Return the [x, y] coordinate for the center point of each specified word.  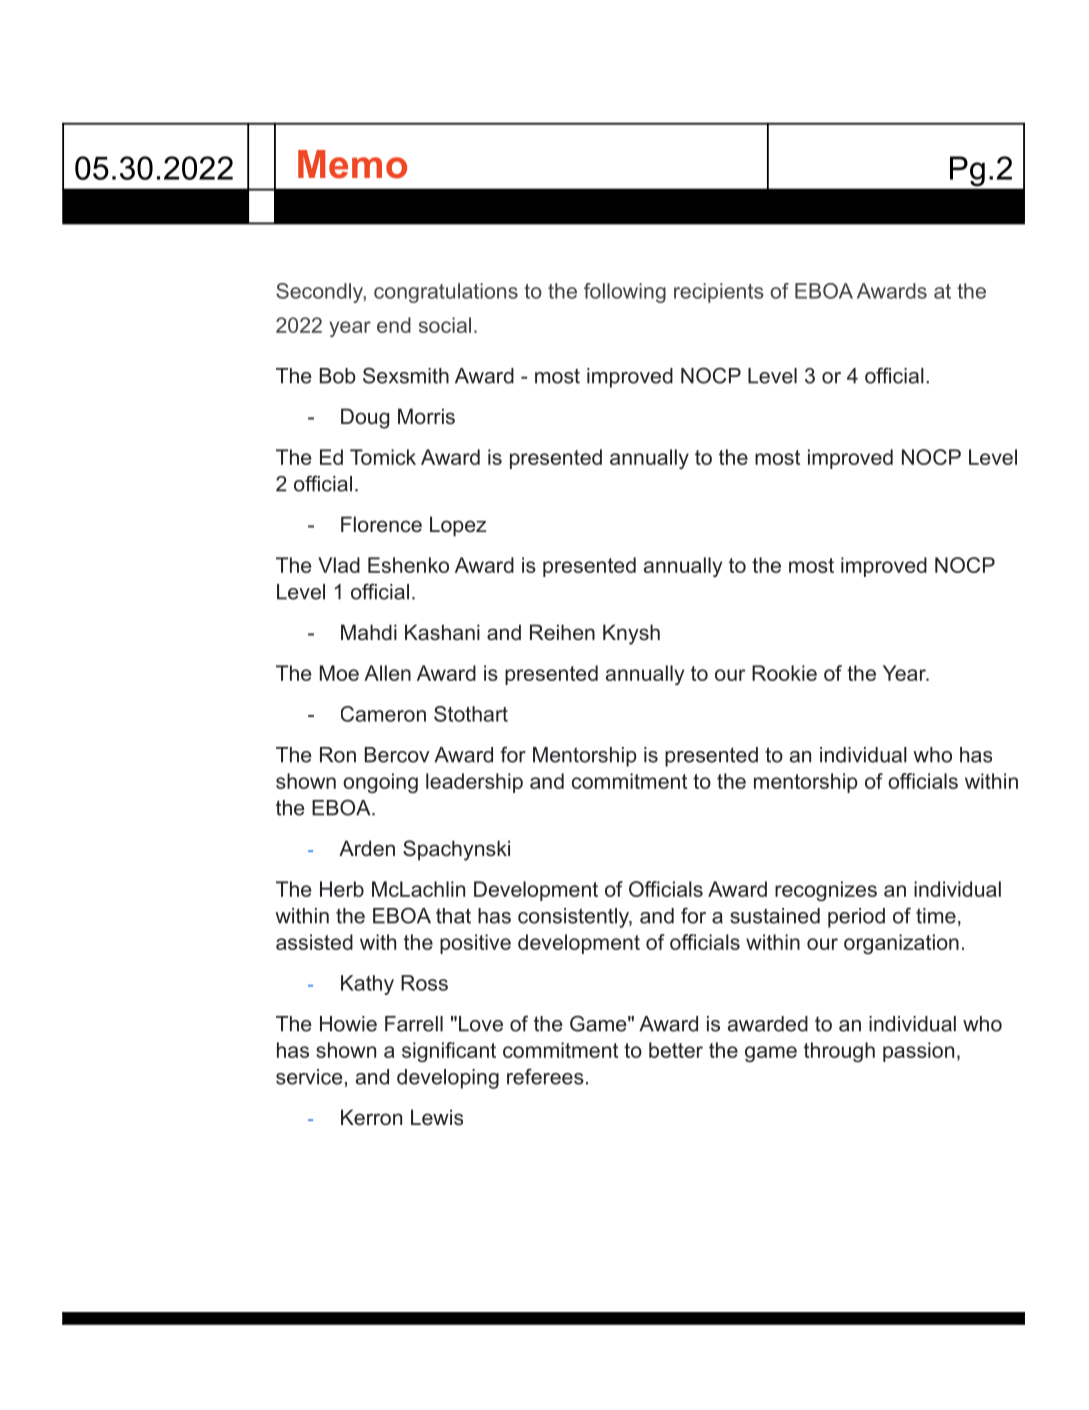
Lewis [437, 1117]
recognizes [826, 891]
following [625, 293]
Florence [381, 524]
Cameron [383, 714]
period [856, 918]
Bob [338, 376]
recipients [719, 293]
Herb [342, 889]
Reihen [562, 632]
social [445, 325]
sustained [775, 916]
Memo [352, 164]
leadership [474, 783]
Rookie [784, 673]
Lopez [458, 526]
